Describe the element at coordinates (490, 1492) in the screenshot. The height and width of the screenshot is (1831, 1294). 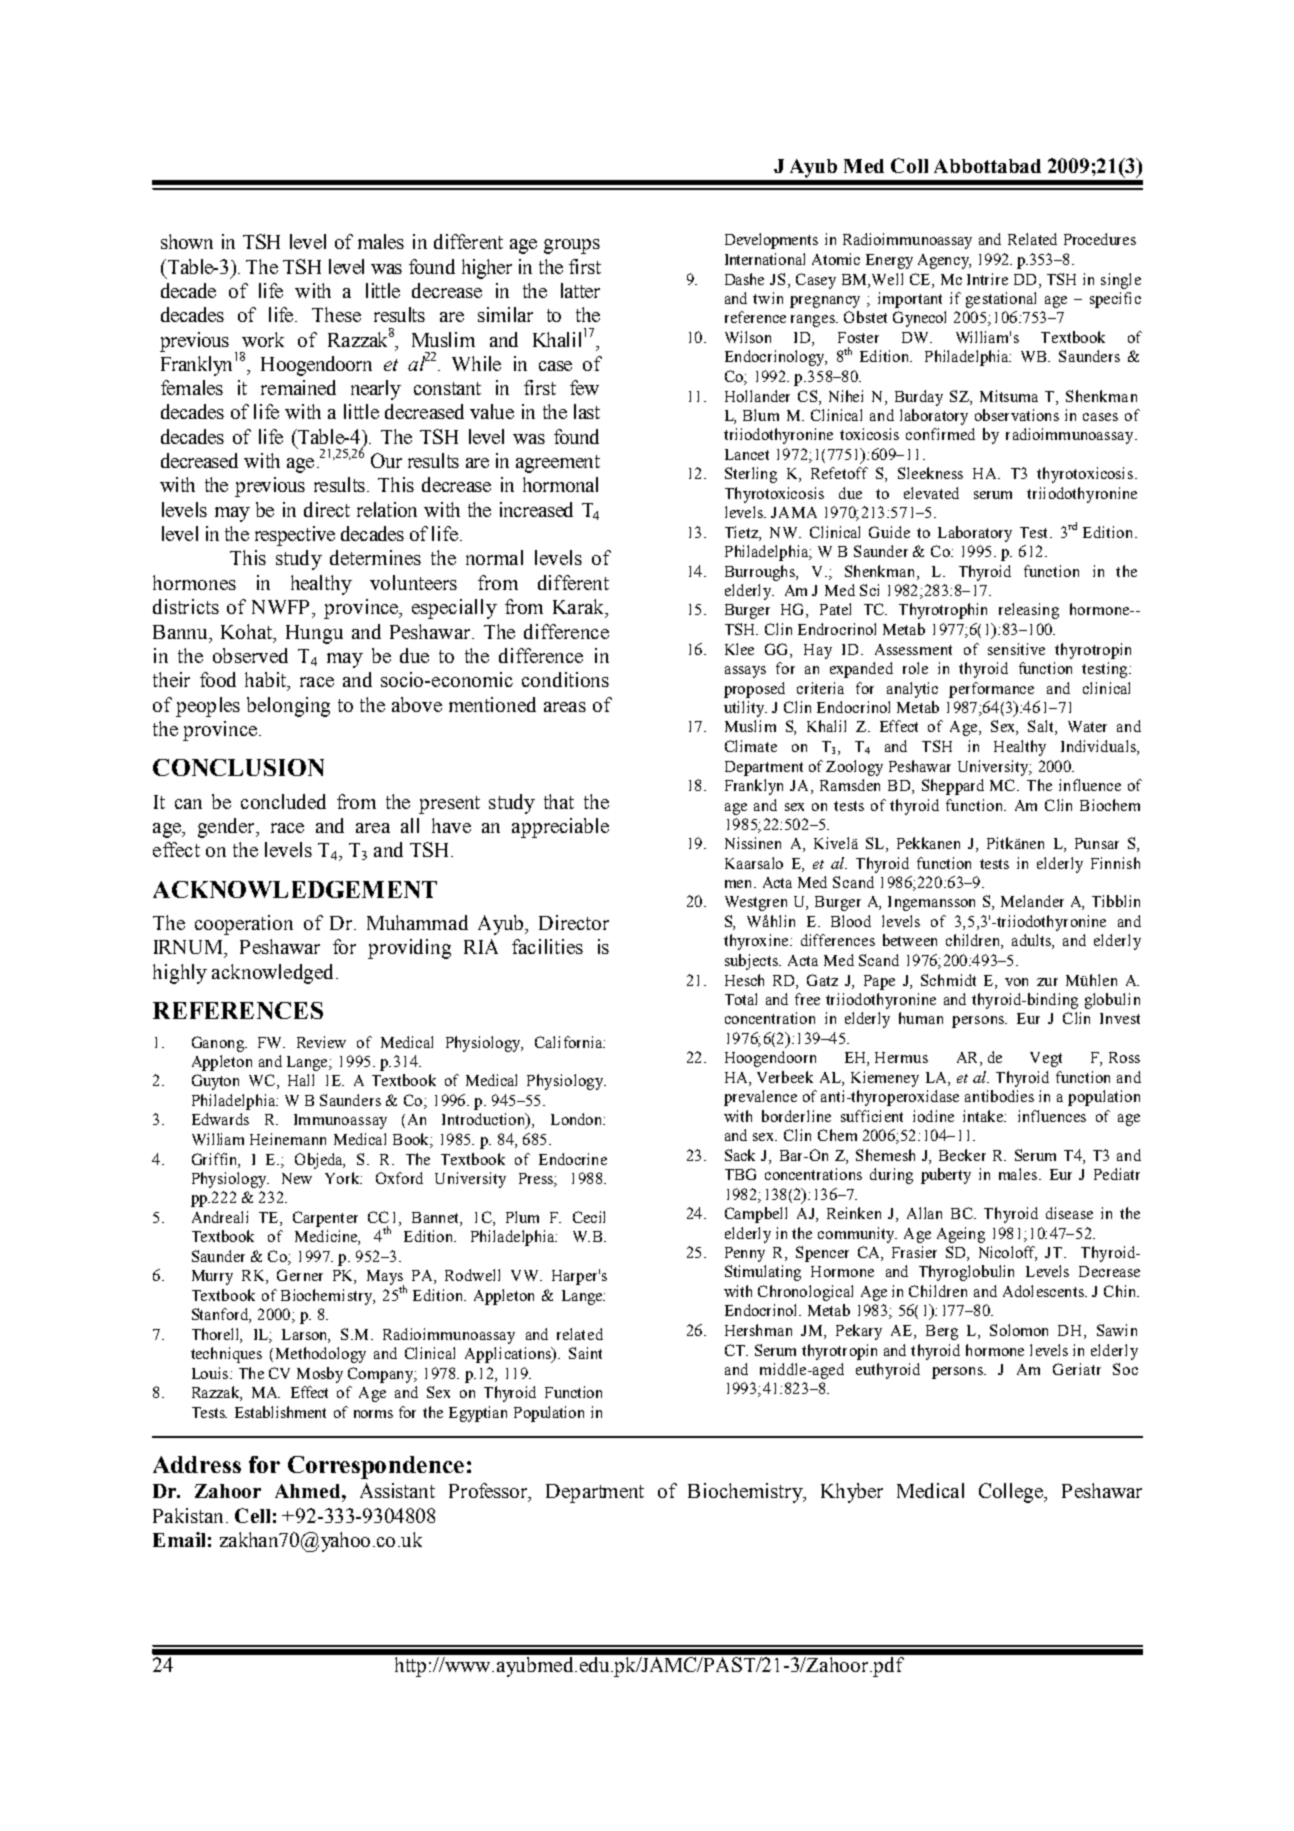
I see `Professor` at that location.
